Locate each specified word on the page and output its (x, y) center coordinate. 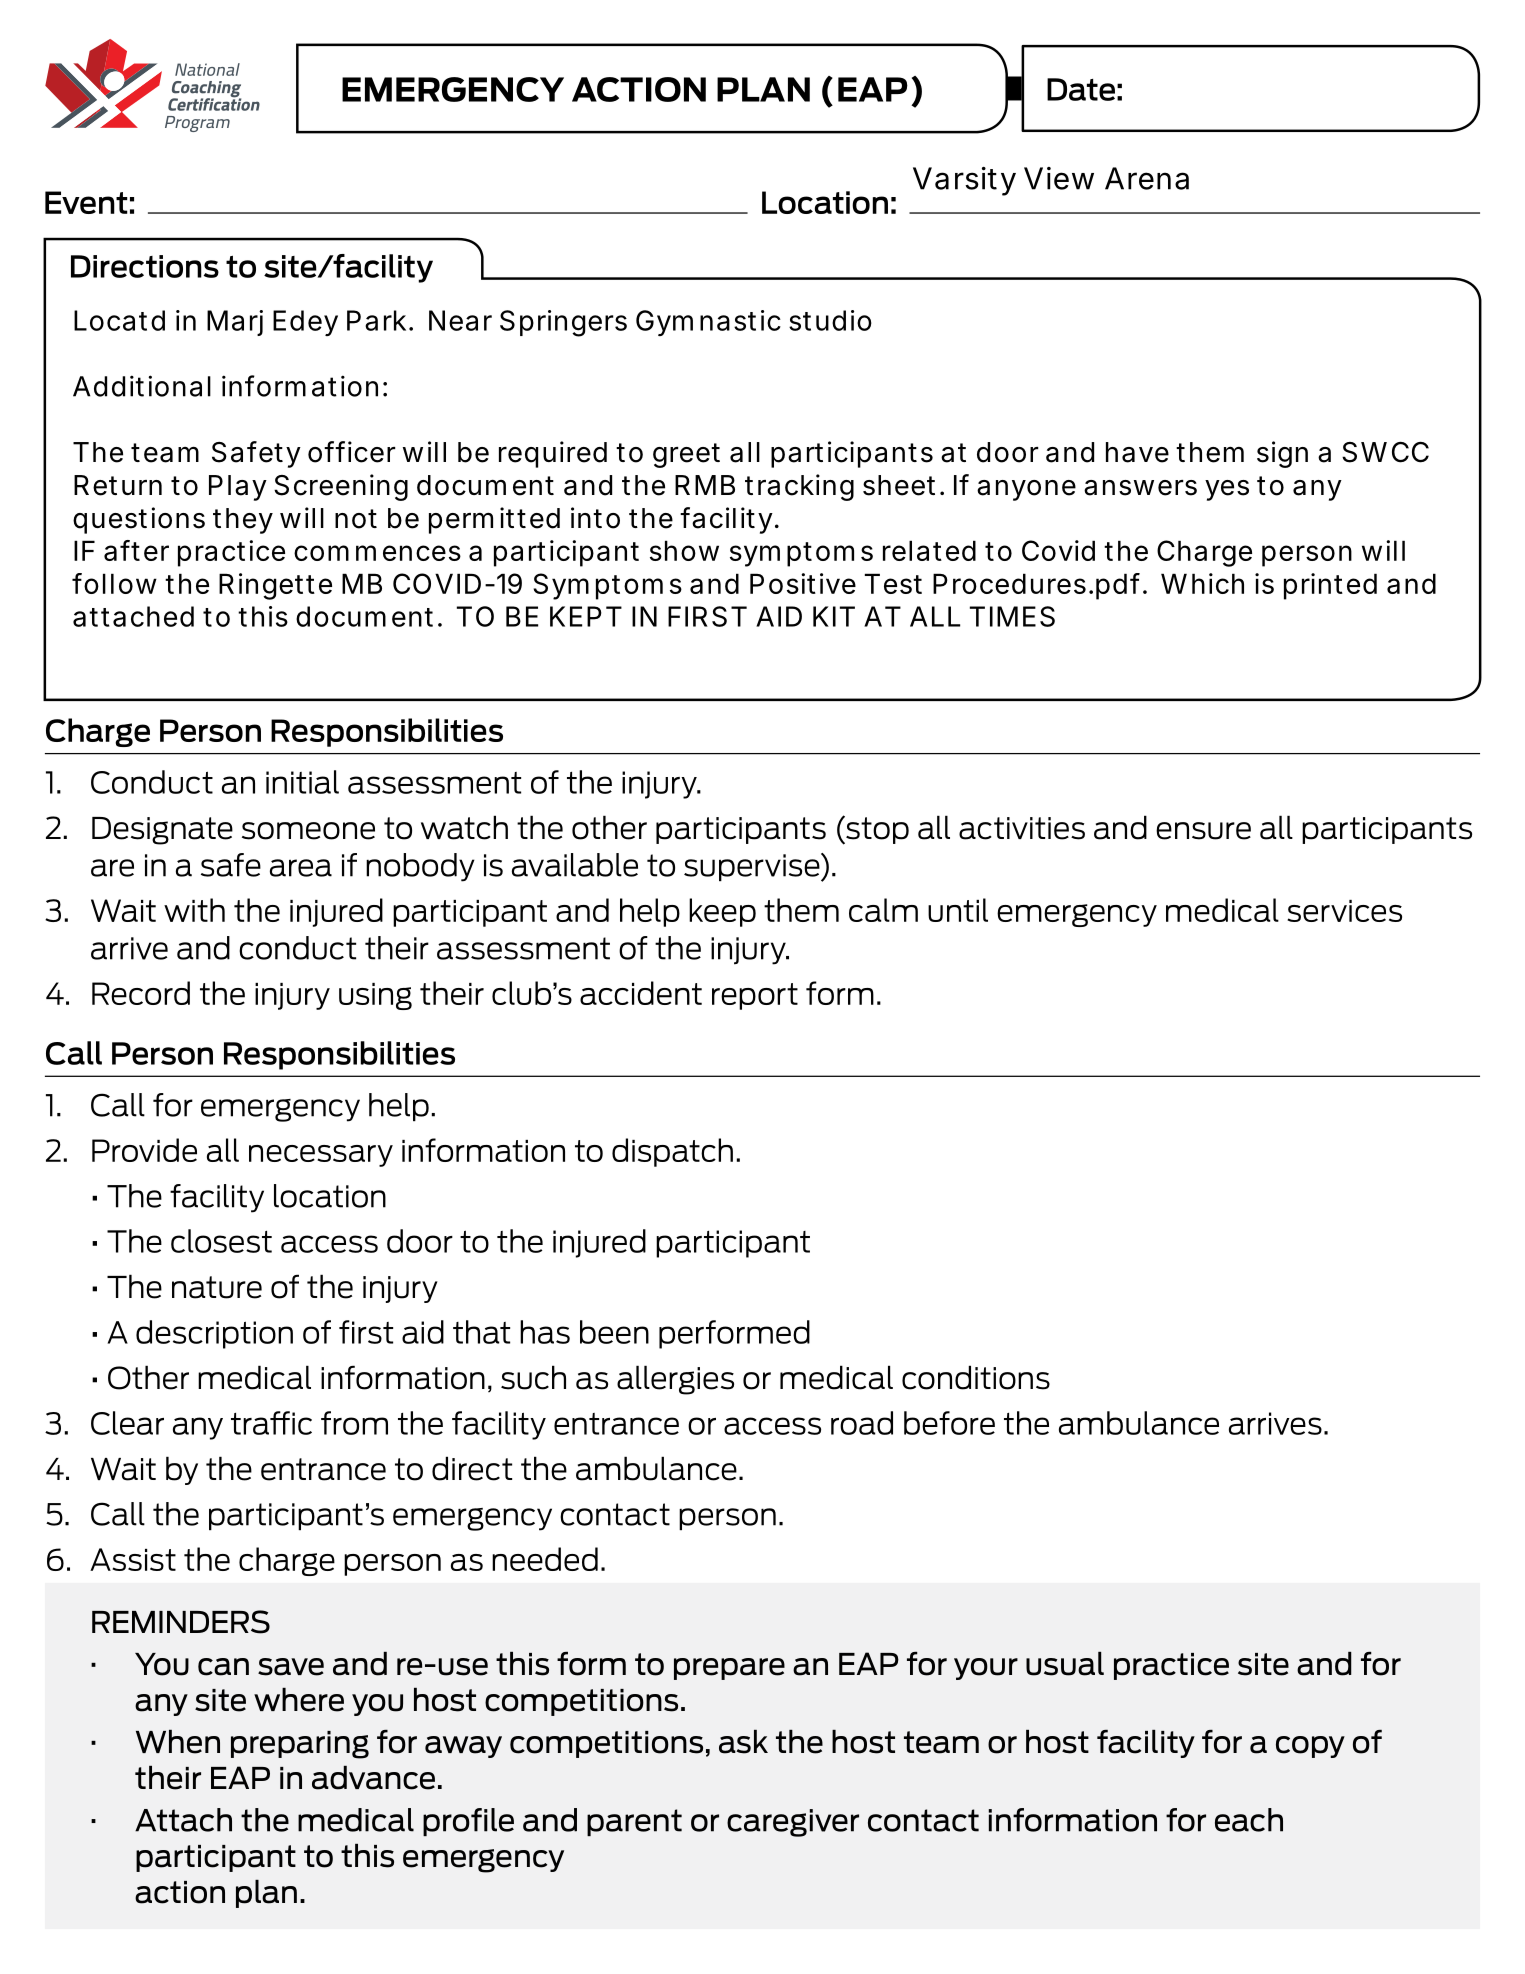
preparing (300, 1745)
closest (221, 1241)
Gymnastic (708, 323)
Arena (1147, 178)
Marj (235, 323)
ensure (1203, 831)
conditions (976, 1377)
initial (302, 782)
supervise (753, 867)
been (614, 1332)
